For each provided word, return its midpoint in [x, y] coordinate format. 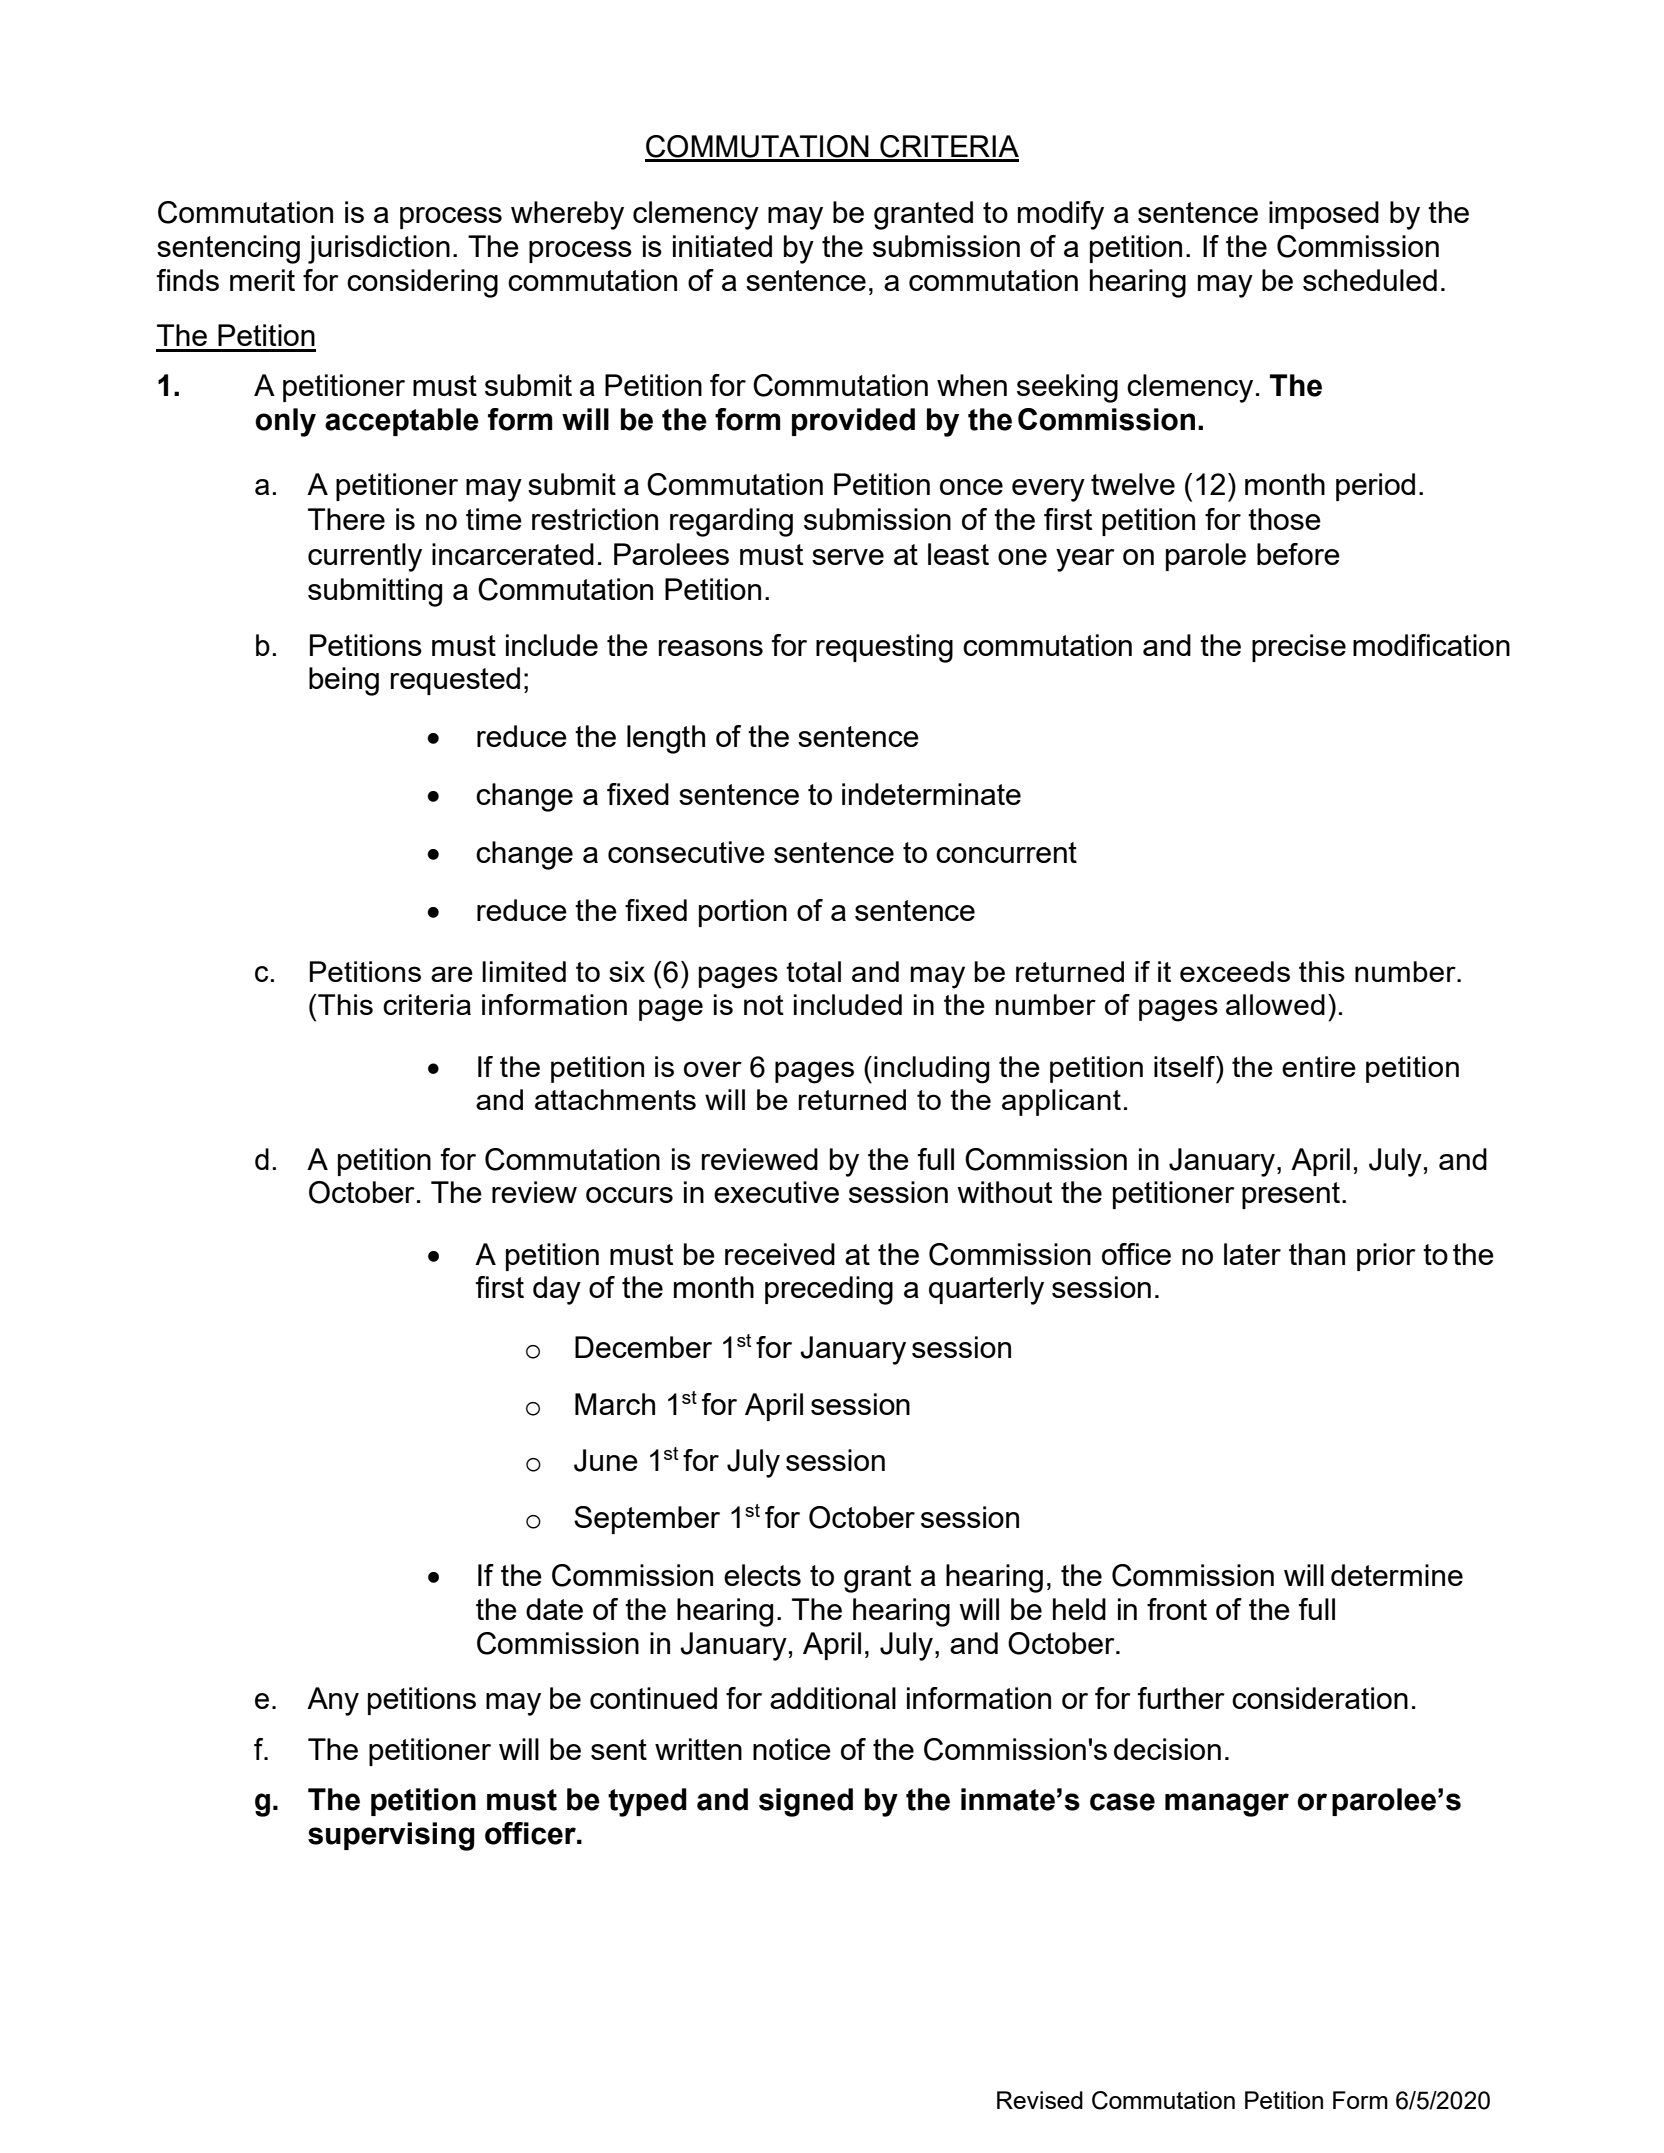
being [344, 681]
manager [1227, 1805]
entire [1319, 1066]
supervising [391, 1836]
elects [762, 1575]
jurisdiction [379, 249]
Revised [1040, 2100]
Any [333, 1701]
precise [1299, 648]
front [1177, 1609]
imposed [1324, 215]
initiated [722, 246]
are [452, 974]
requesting [884, 648]
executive [776, 1192]
